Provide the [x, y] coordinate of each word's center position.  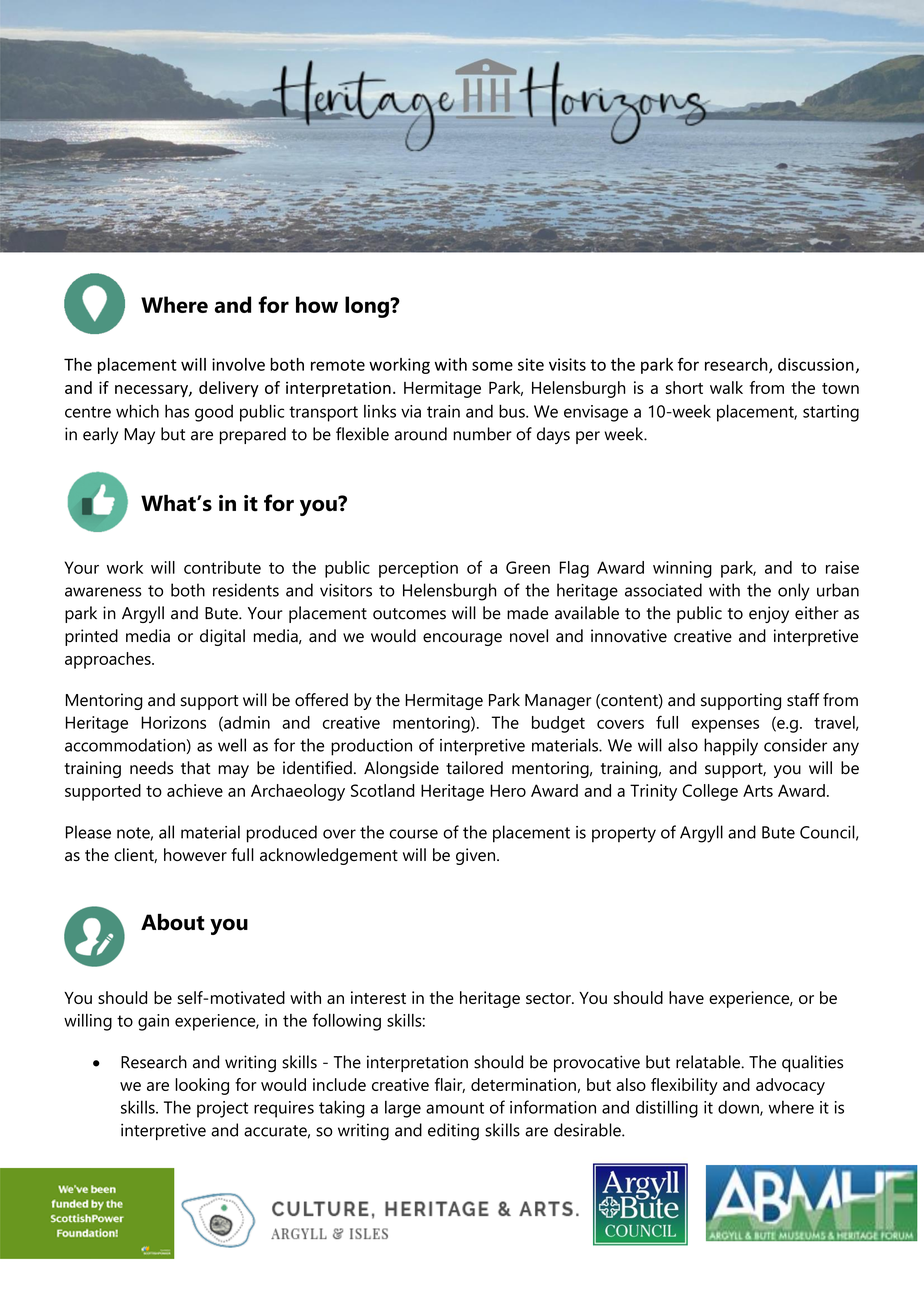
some [492, 366]
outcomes [409, 614]
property [624, 835]
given [475, 856]
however [195, 854]
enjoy [769, 614]
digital [222, 637]
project [222, 1109]
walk [726, 387]
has [177, 411]
